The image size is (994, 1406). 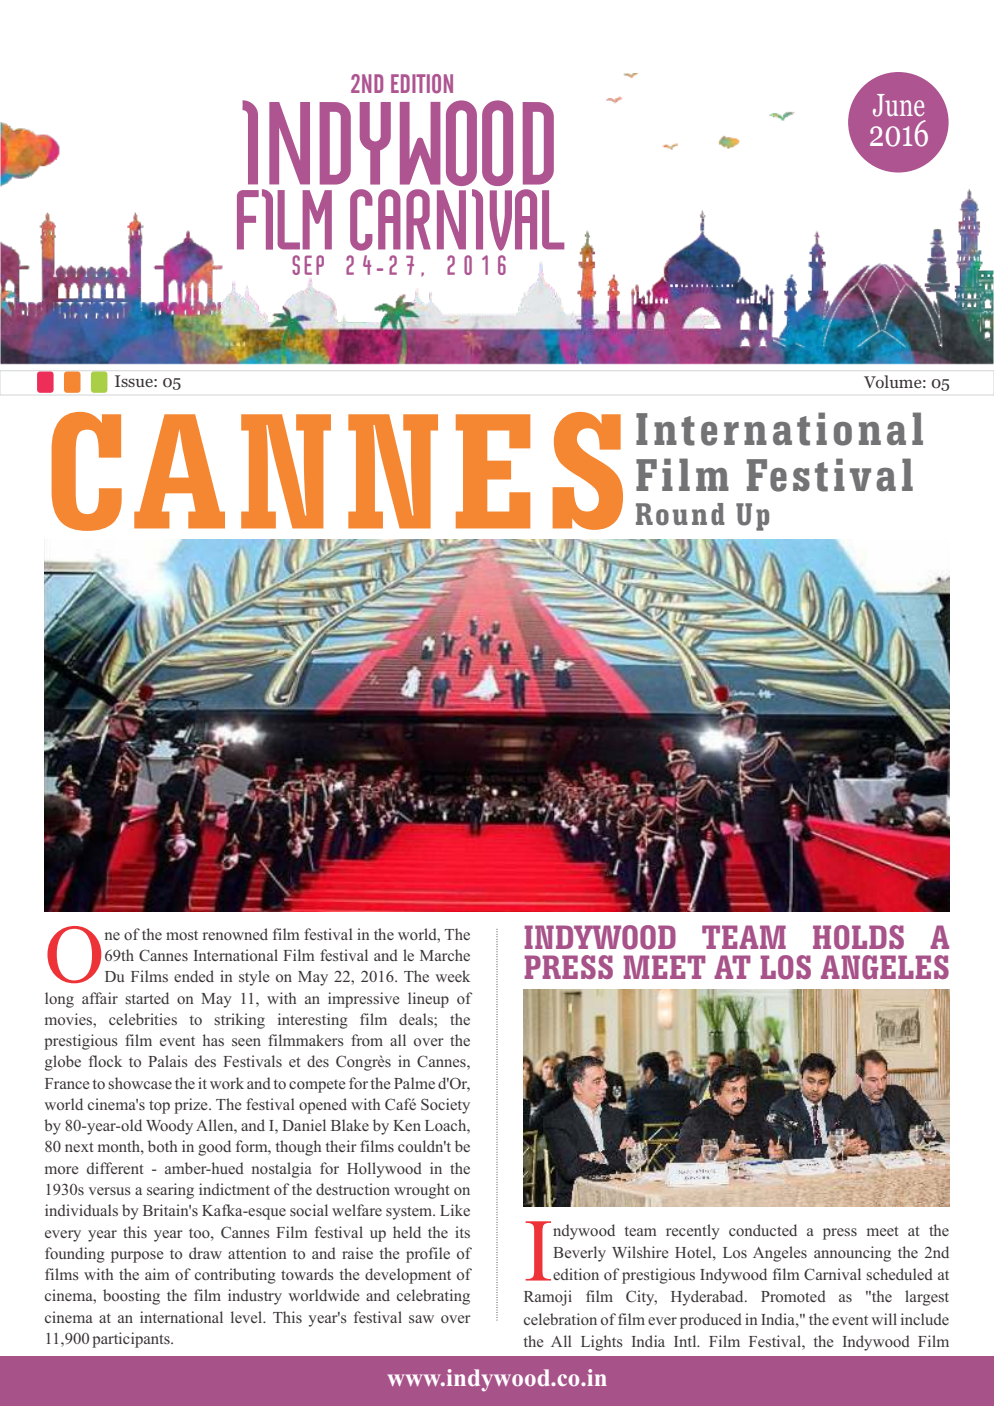 I want to click on celebrating, so click(x=433, y=1297).
